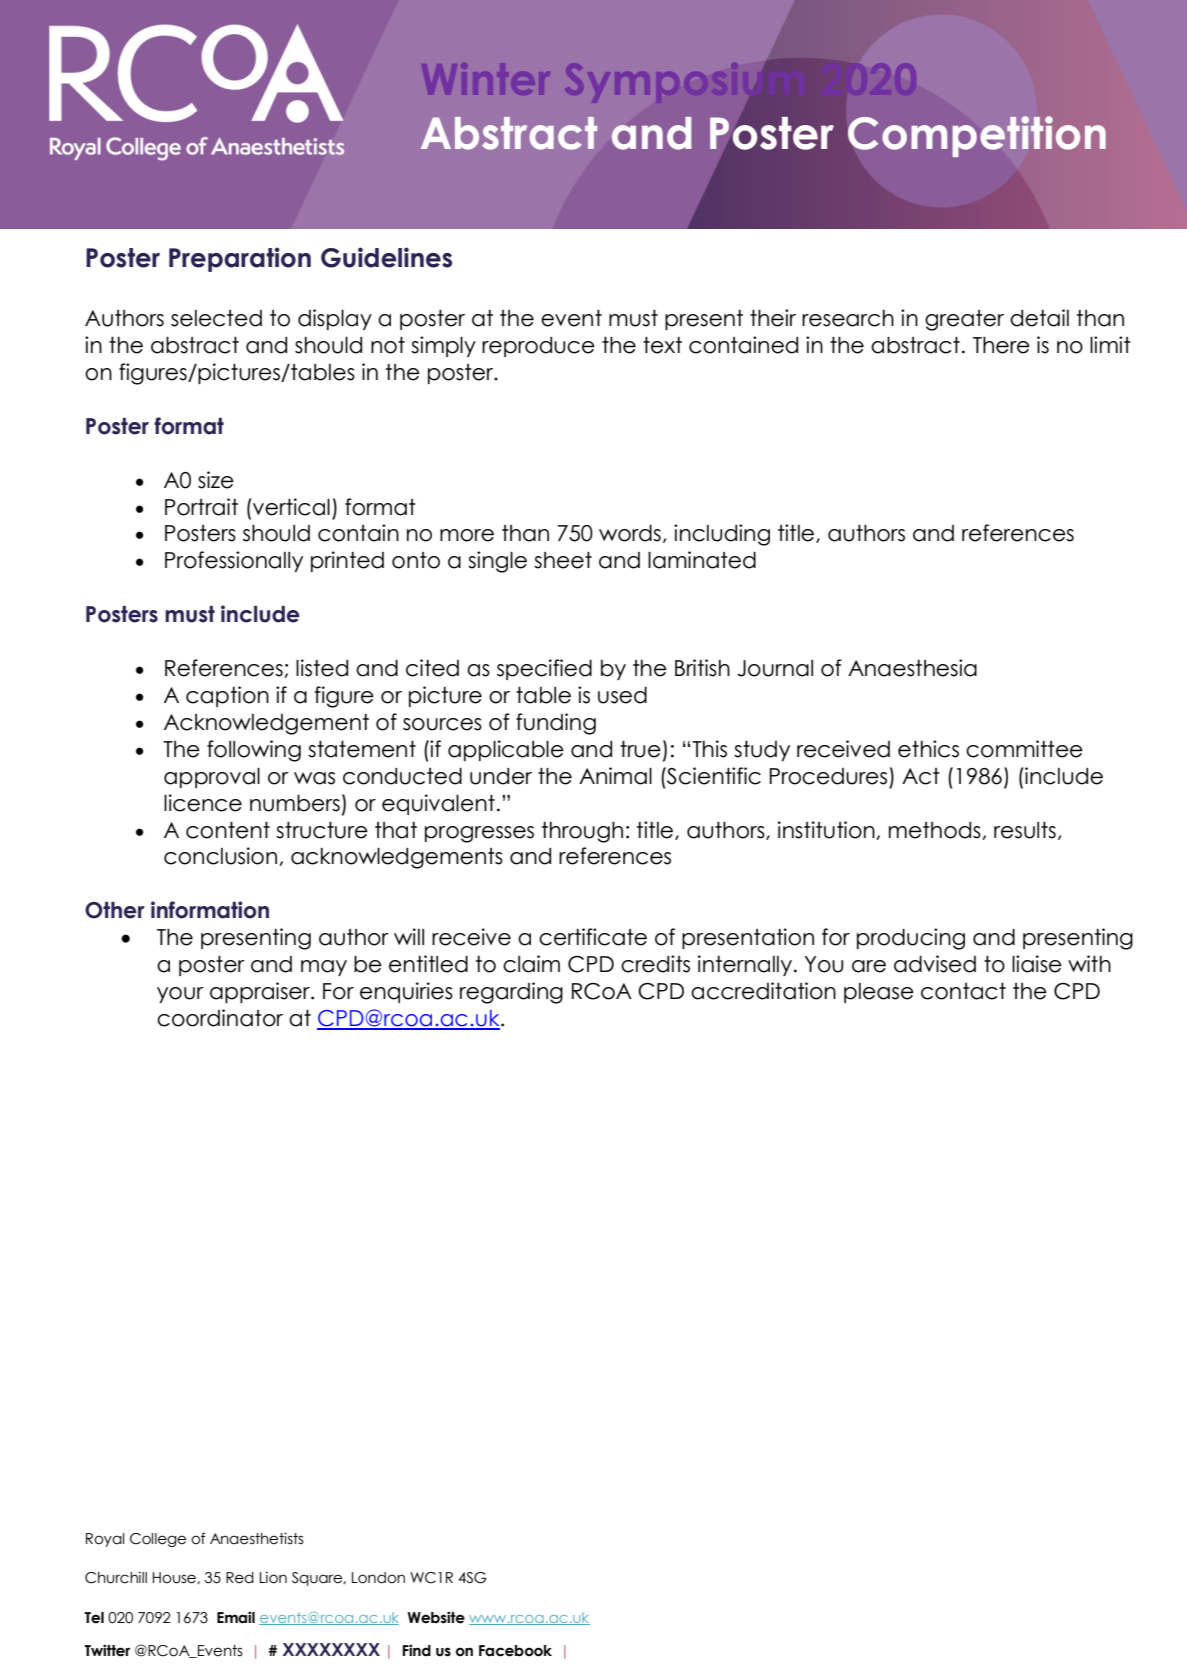  Describe the element at coordinates (593, 937) in the page. I see `certificate` at that location.
